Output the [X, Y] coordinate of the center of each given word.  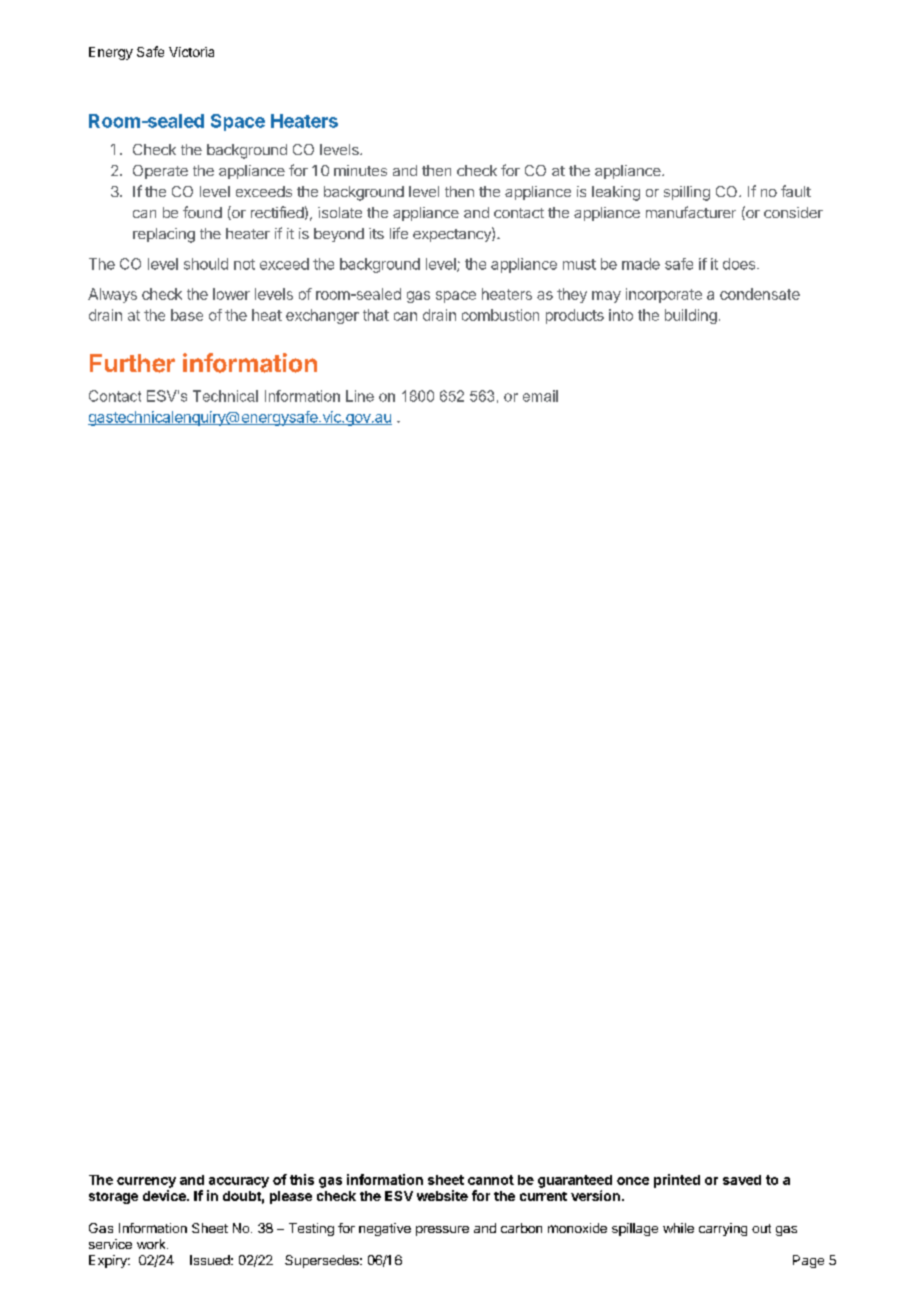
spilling [687, 193]
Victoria [191, 52]
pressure [442, 1231]
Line [360, 396]
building [691, 316]
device [165, 1195]
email [540, 396]
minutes [360, 170]
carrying [723, 1229]
